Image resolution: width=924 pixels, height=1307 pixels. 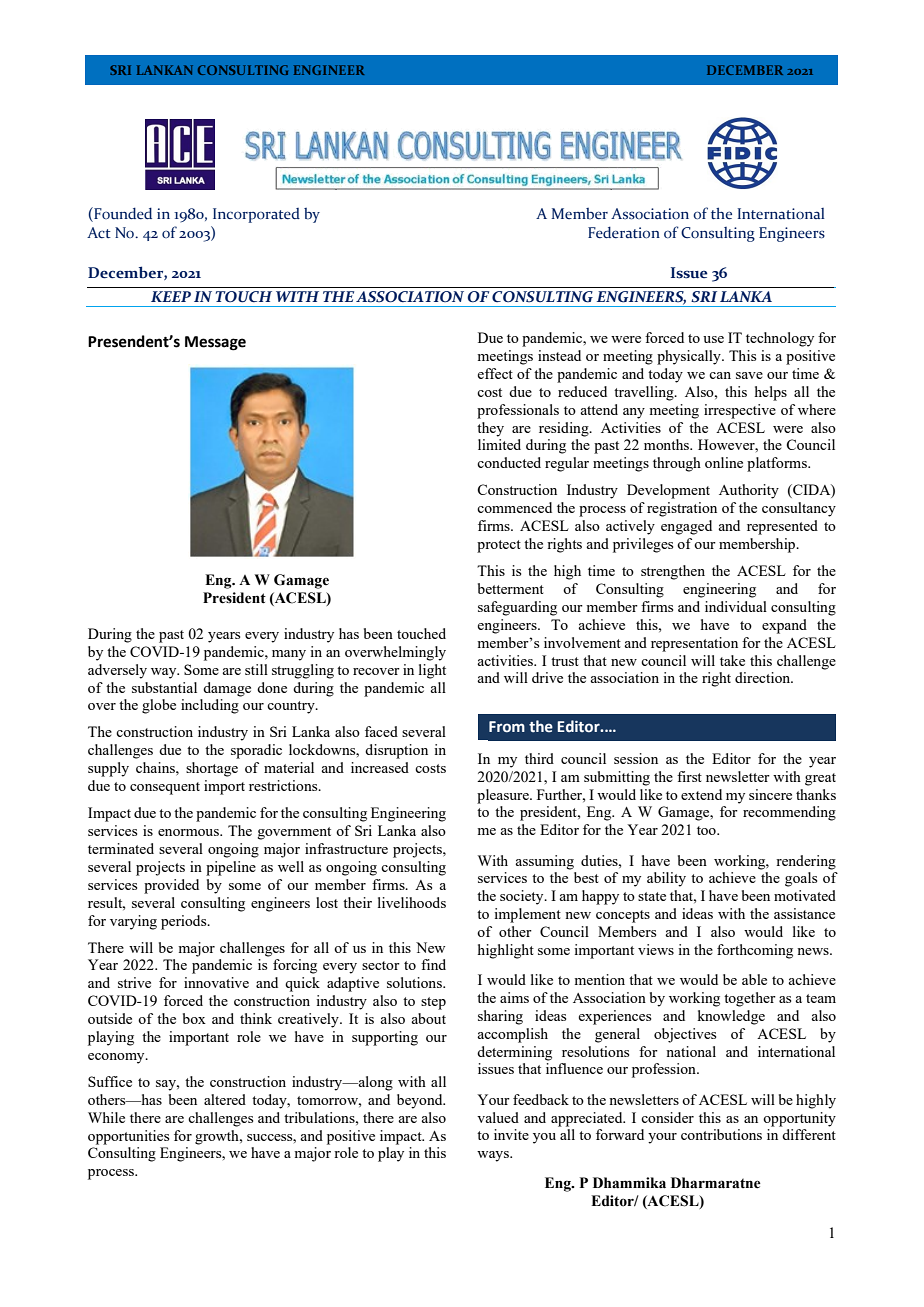 What do you see at coordinates (256, 215) in the screenshot?
I see `Incorporated` at bounding box center [256, 215].
